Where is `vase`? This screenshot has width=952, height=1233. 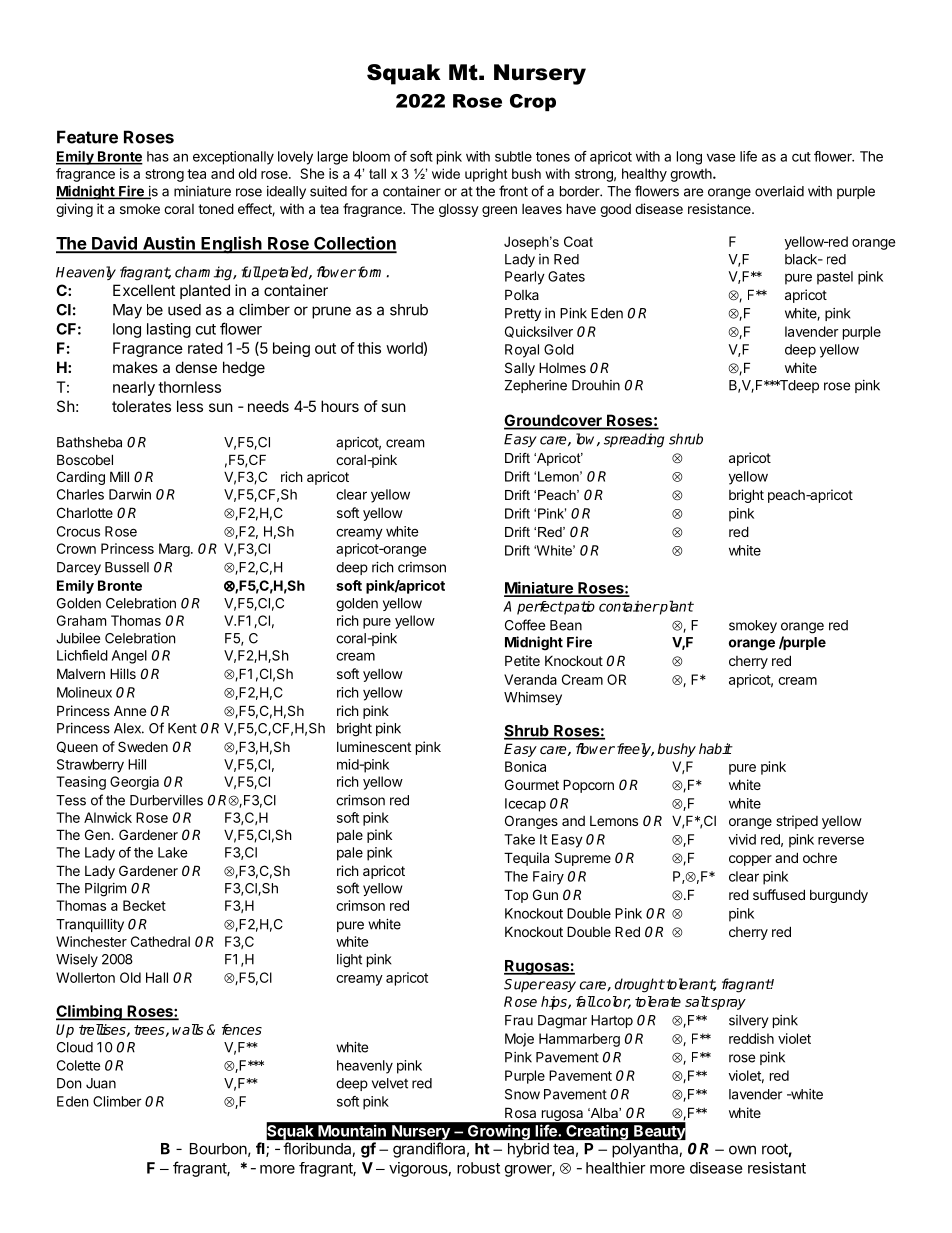 vase is located at coordinates (721, 157).
